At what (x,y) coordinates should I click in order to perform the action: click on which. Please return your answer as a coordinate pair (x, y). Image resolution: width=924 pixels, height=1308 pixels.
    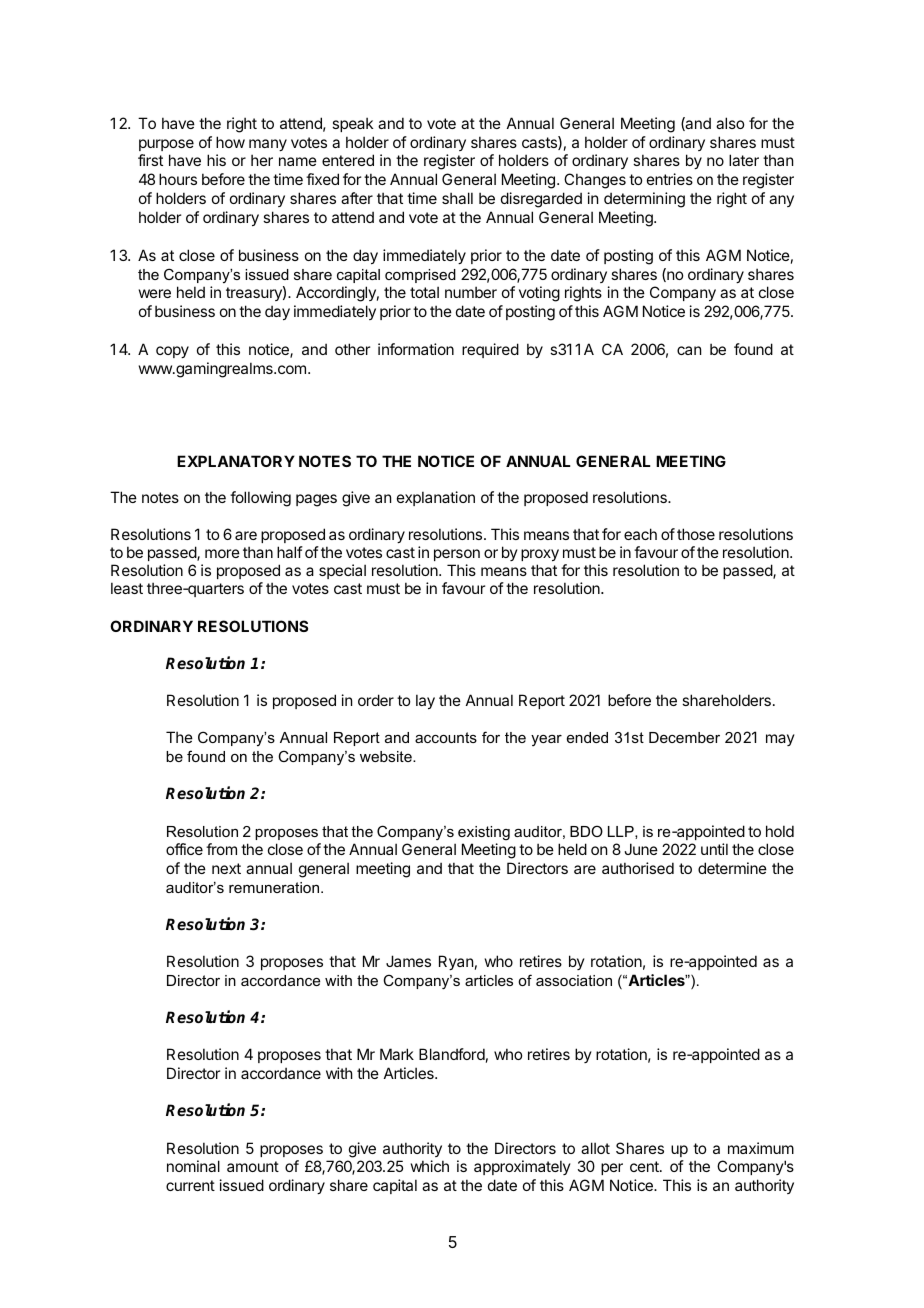
    Looking at the image, I should click on (430, 1166).
